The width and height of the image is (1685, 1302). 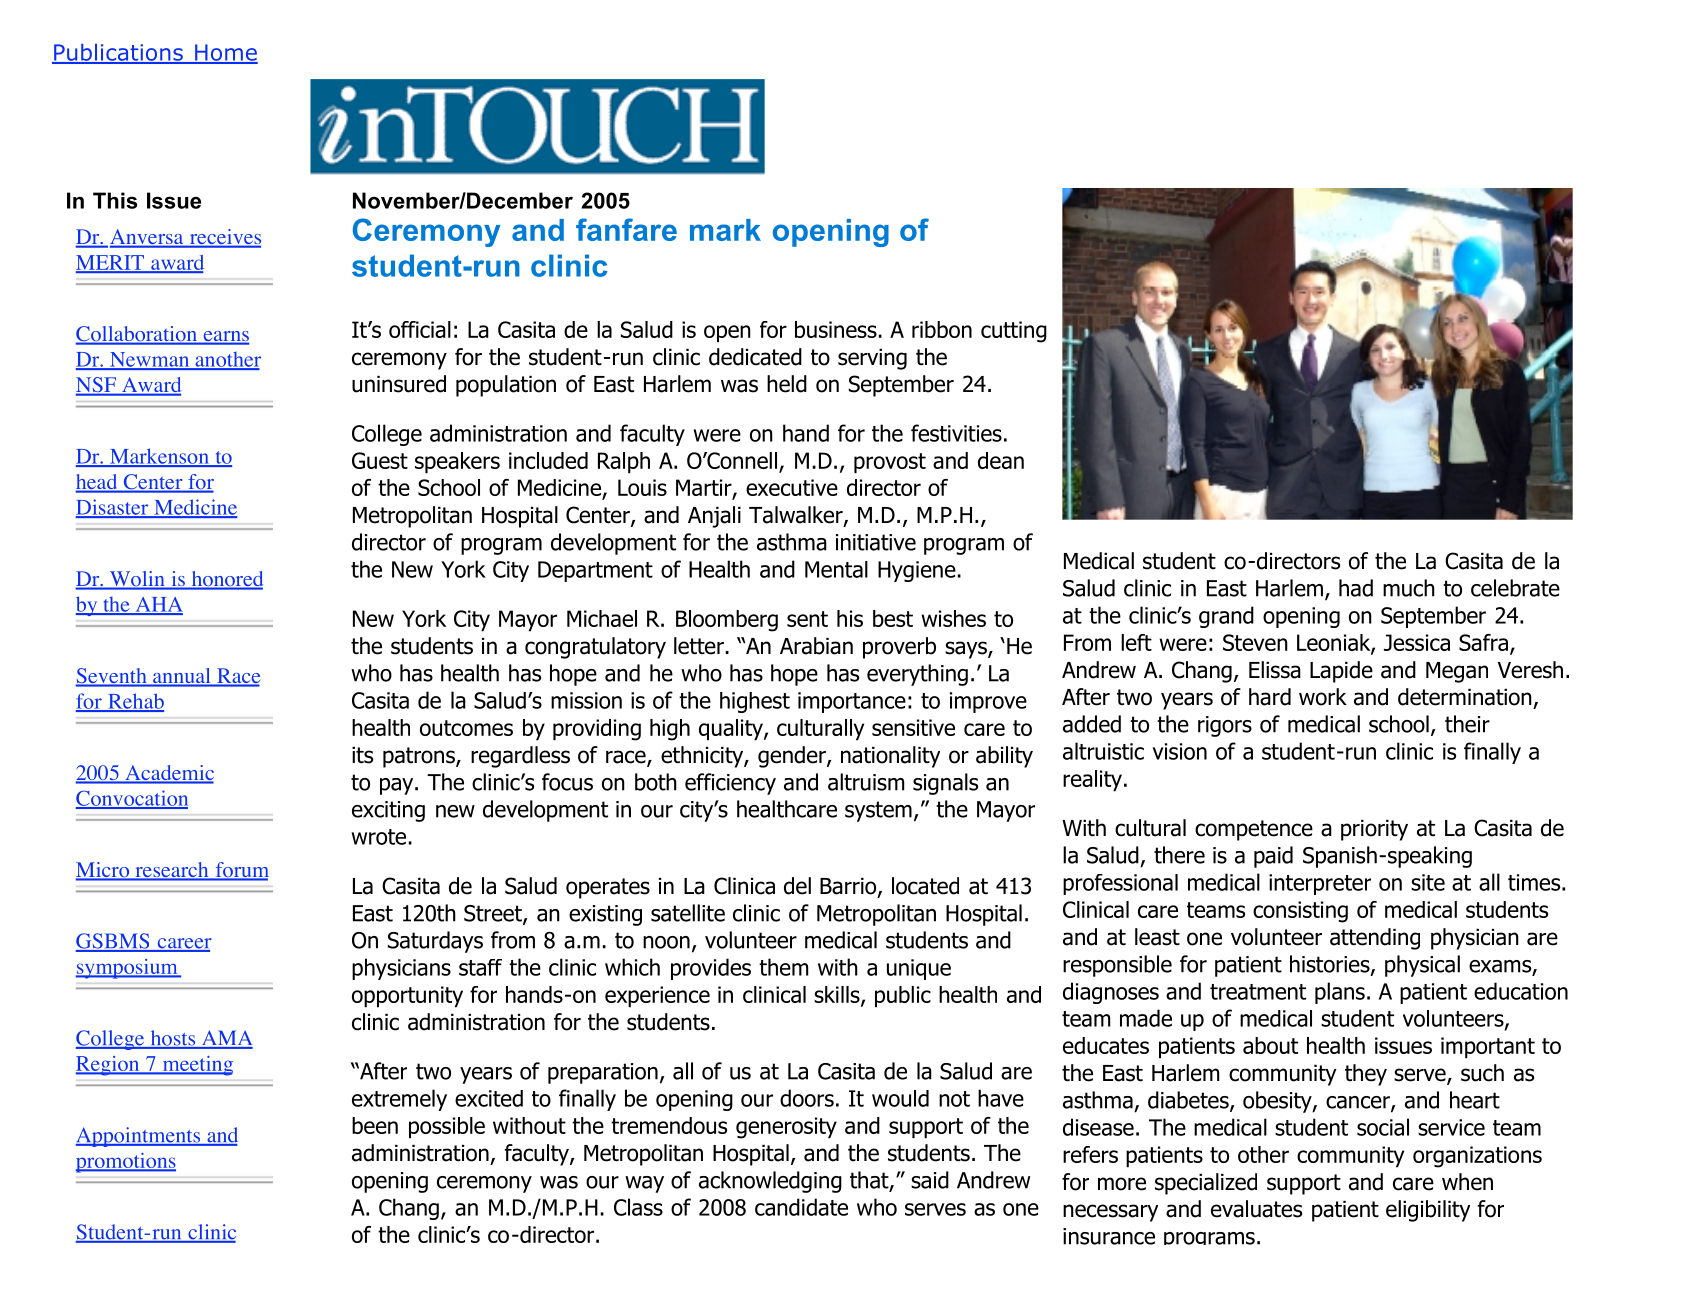 What do you see at coordinates (225, 53) in the image?
I see `Home` at bounding box center [225, 53].
